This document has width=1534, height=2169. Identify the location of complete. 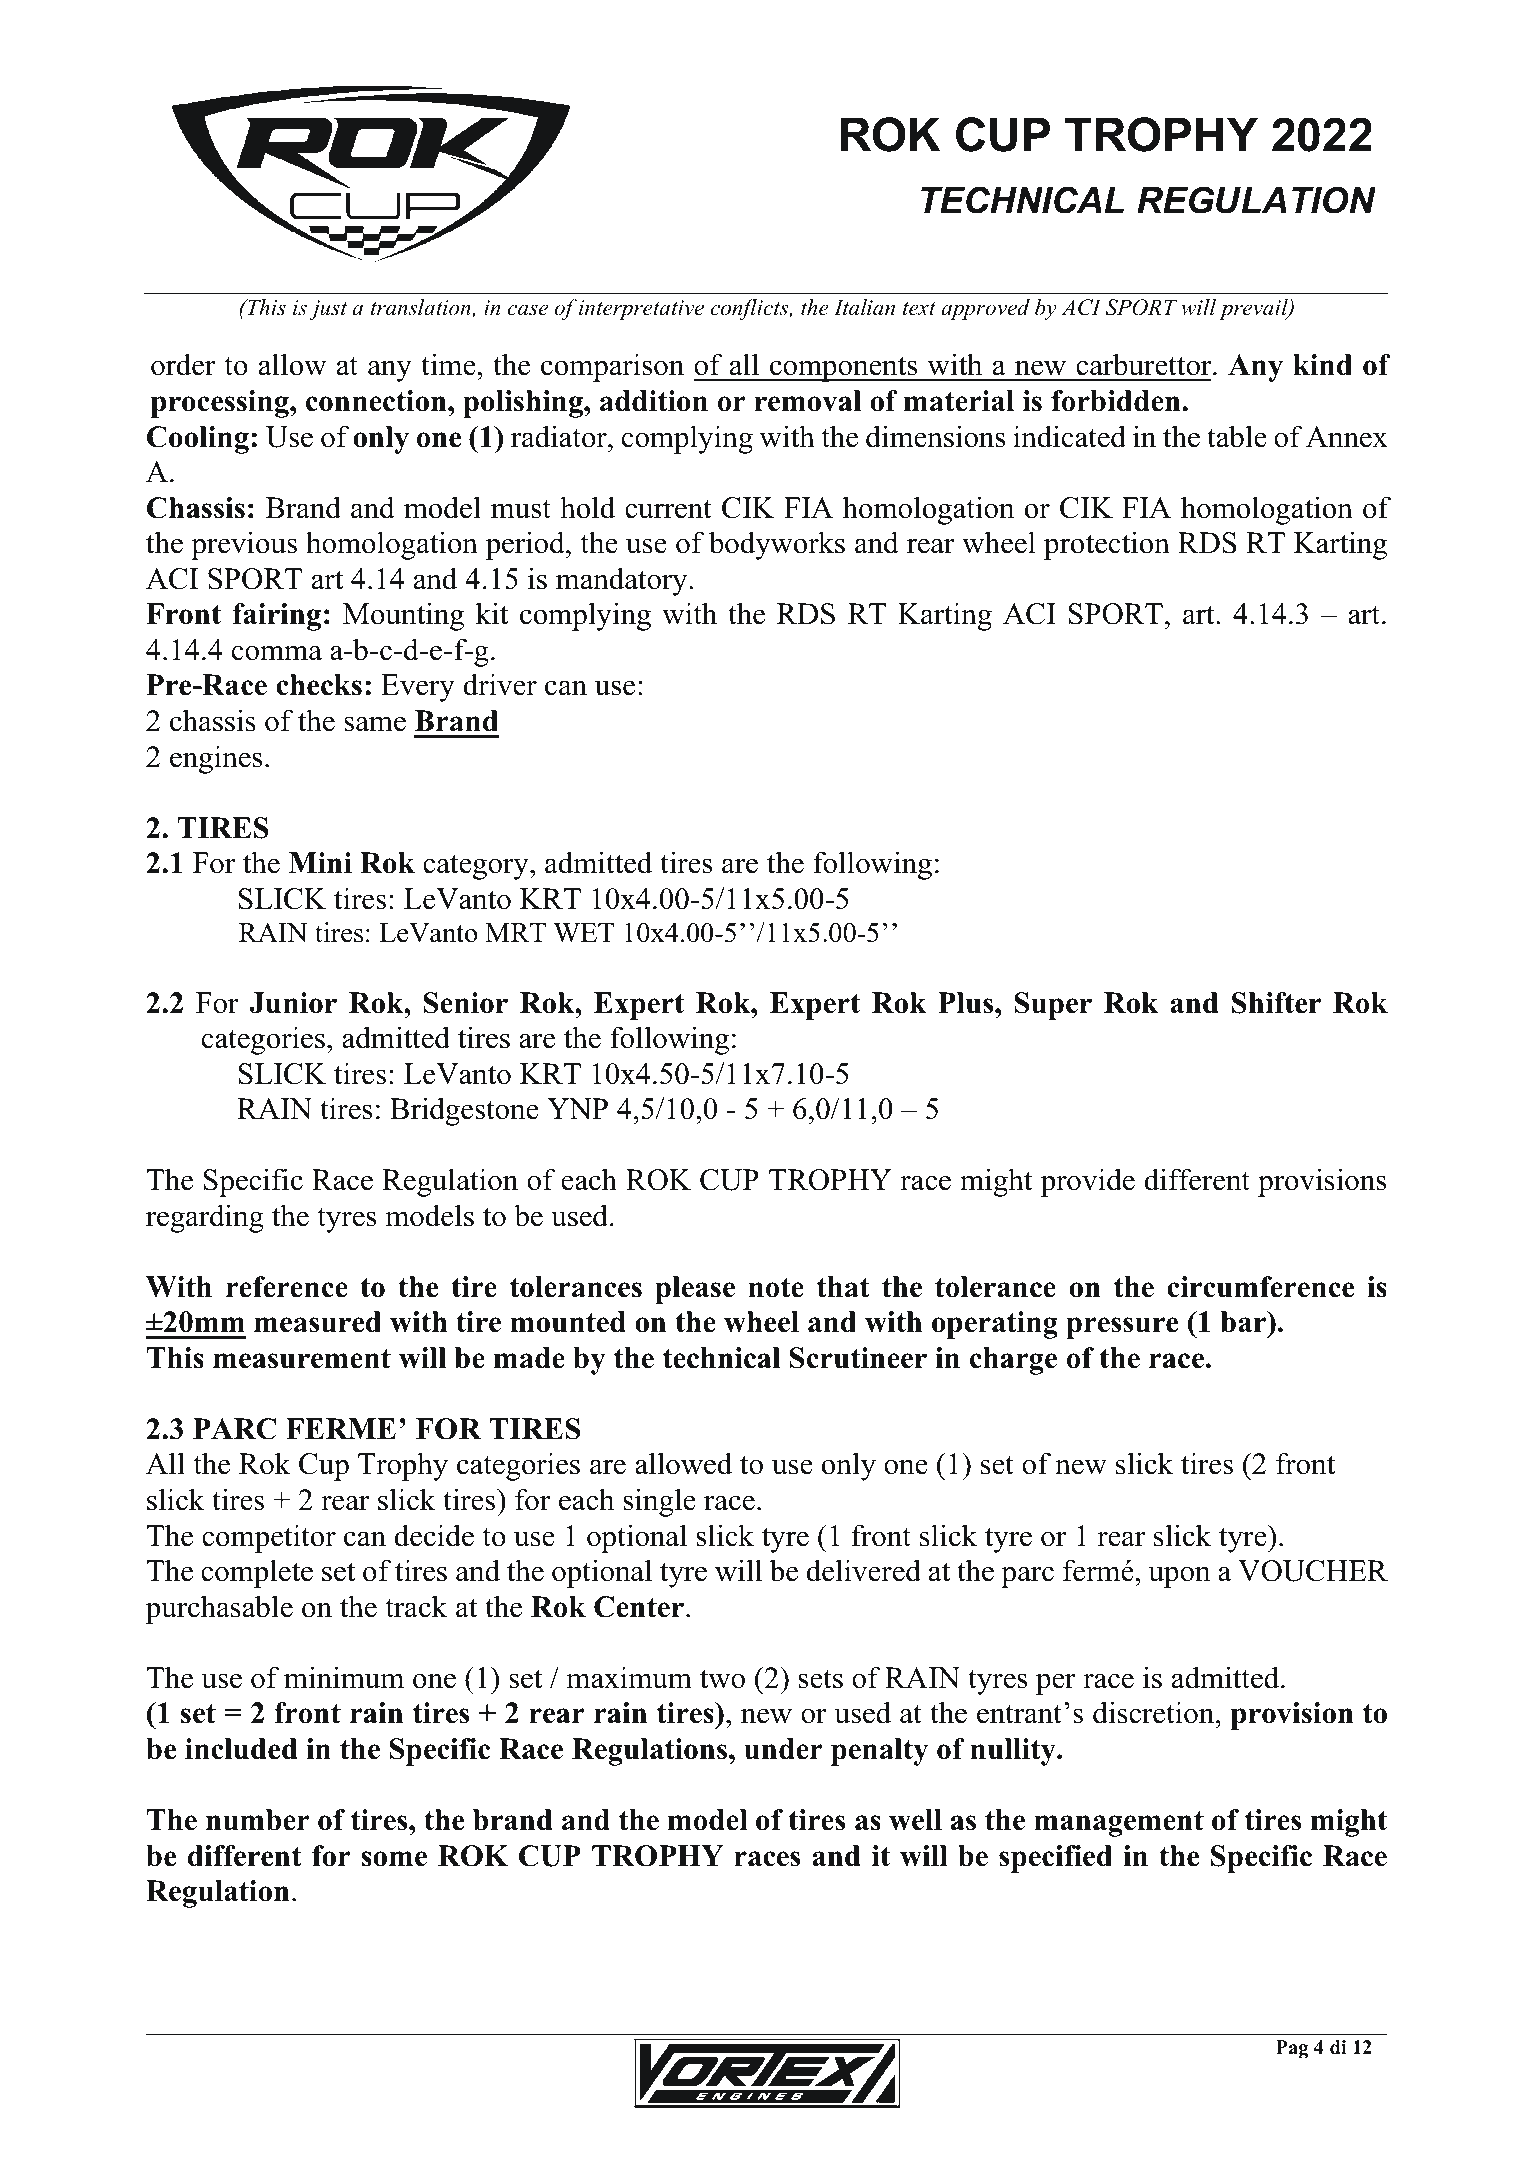
(257, 1573).
